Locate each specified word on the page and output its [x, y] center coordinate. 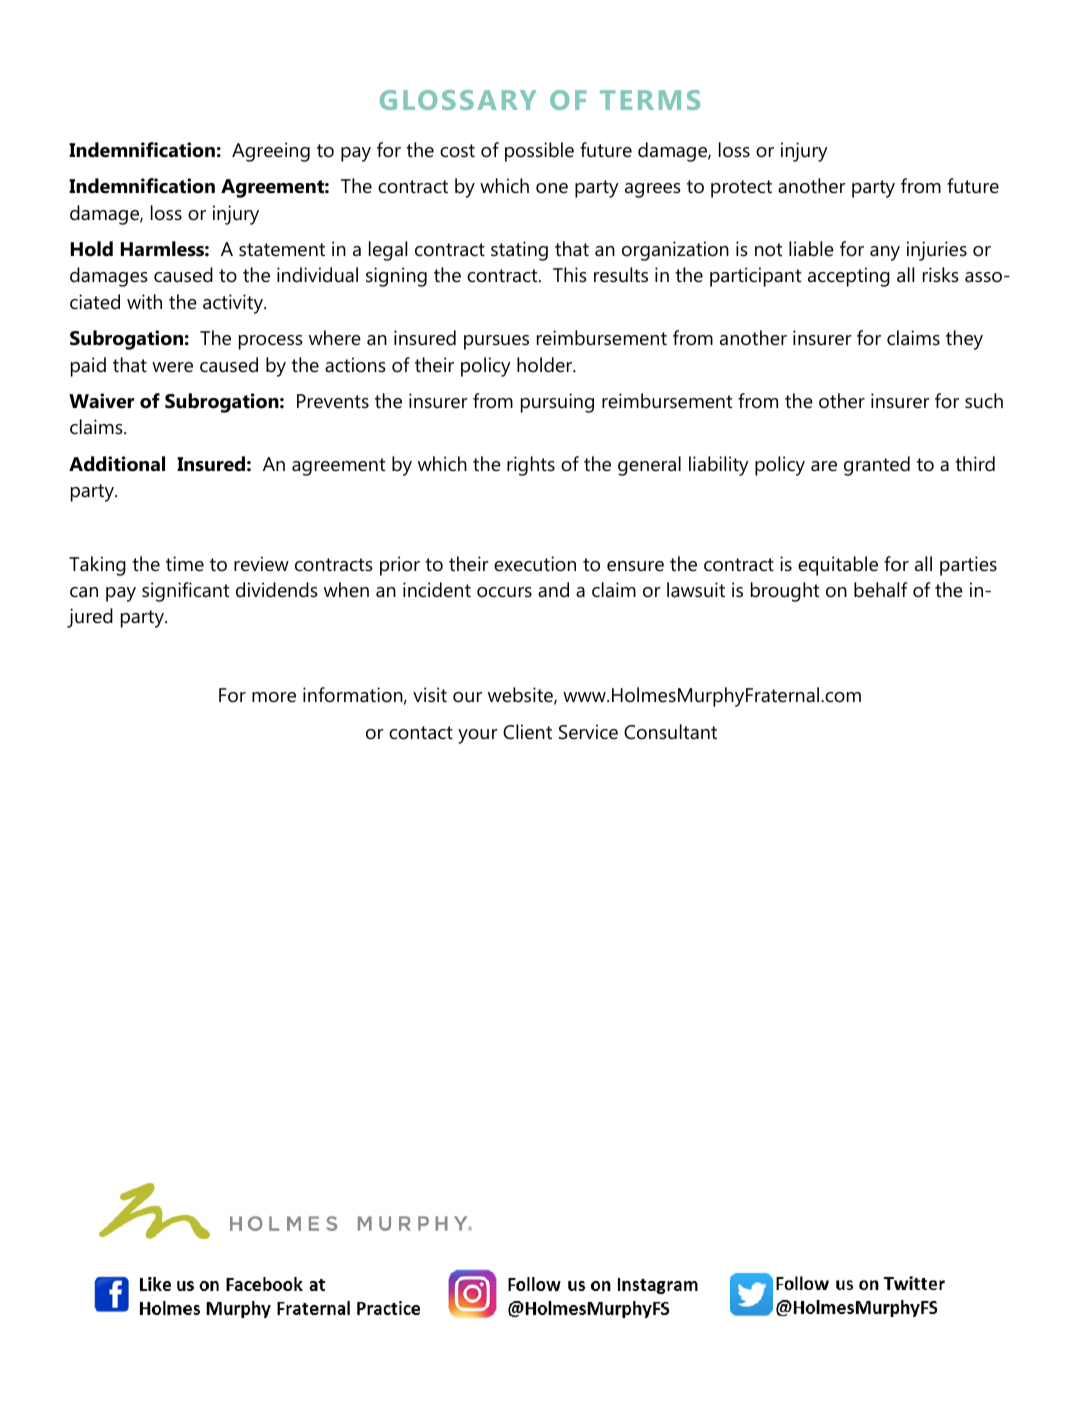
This [570, 275]
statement [282, 250]
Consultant [670, 732]
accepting [849, 277]
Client [527, 732]
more [274, 697]
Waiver [102, 401]
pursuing [557, 403]
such [984, 401]
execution [535, 564]
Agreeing [271, 152]
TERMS [650, 100]
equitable [838, 566]
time [185, 564]
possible [539, 152]
